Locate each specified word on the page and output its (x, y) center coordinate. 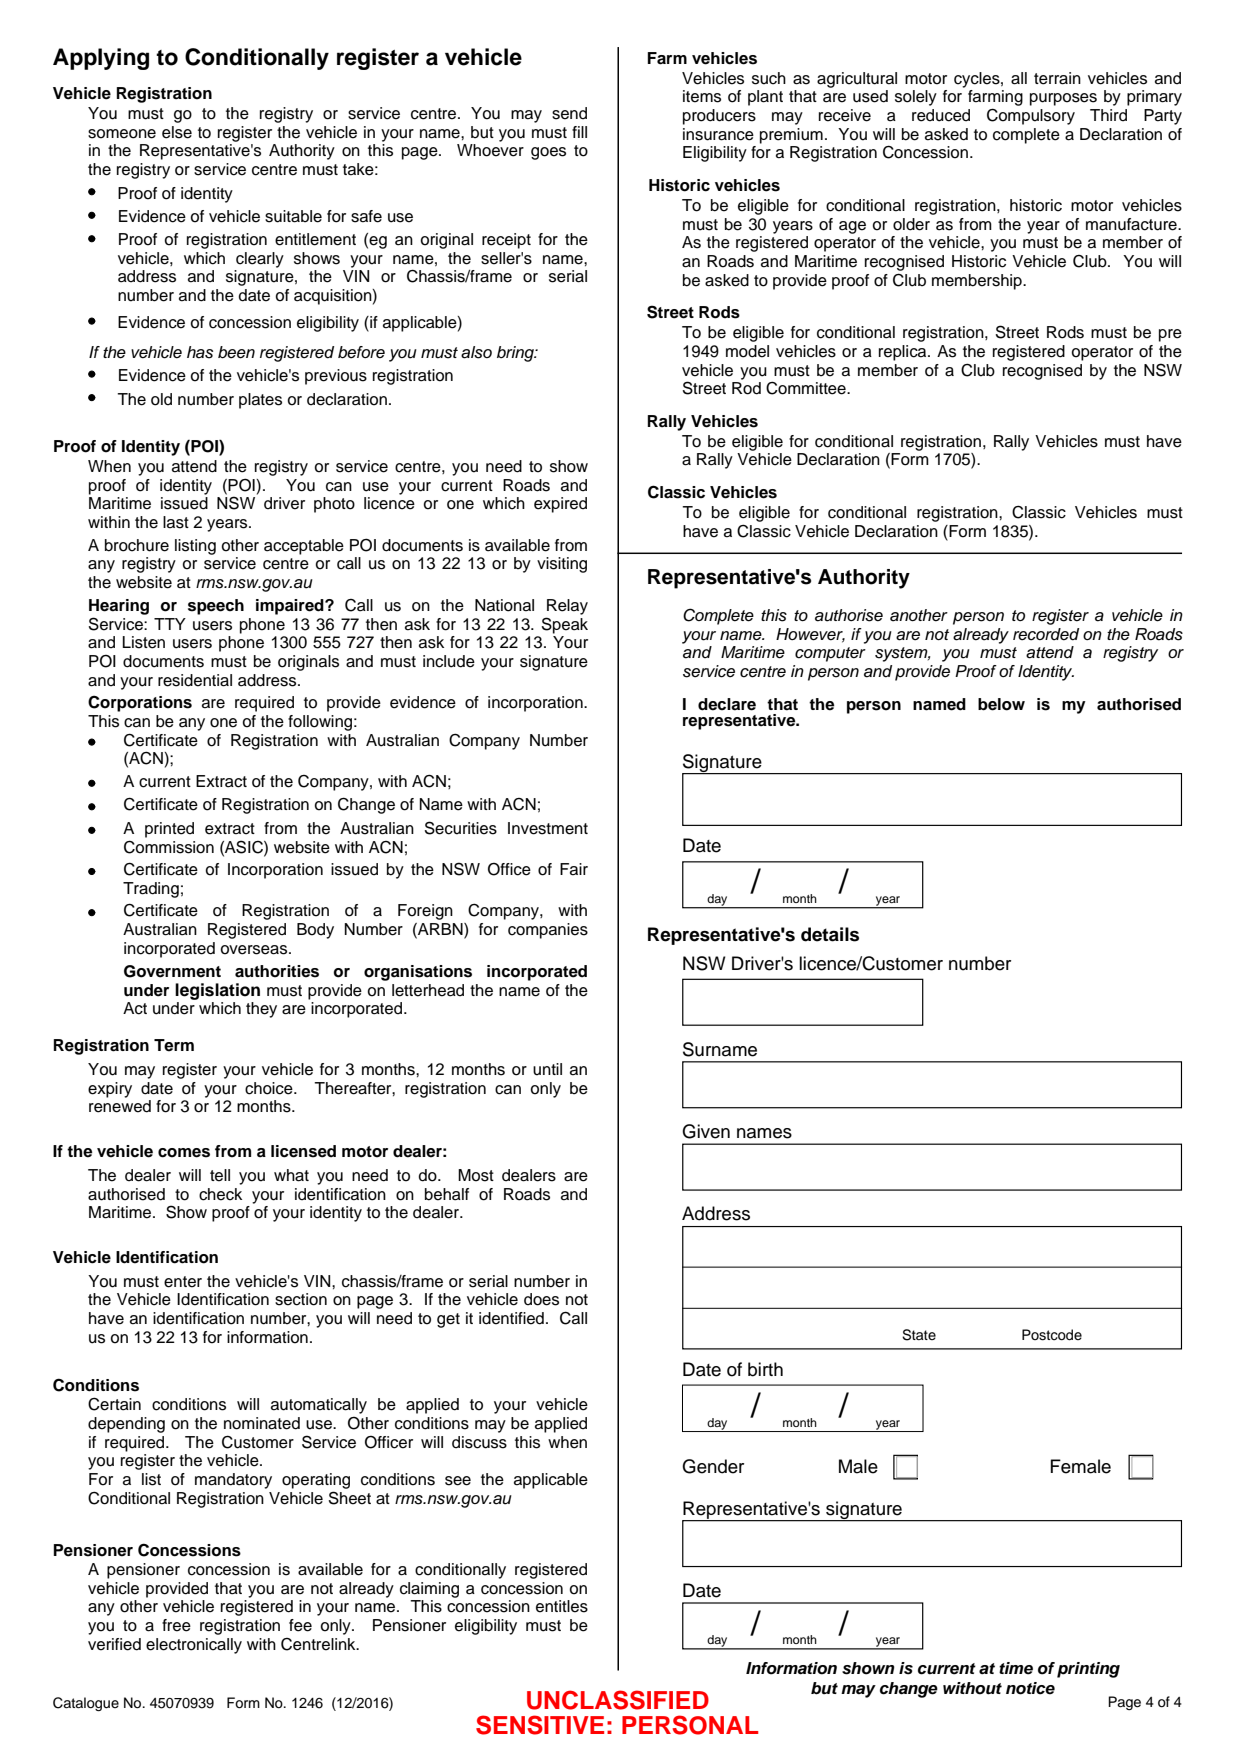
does (541, 1299)
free (176, 1625)
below (1001, 704)
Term (174, 1045)
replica (904, 353)
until (547, 1069)
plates (260, 401)
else (177, 132)
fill (579, 132)
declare (727, 704)
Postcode (1052, 1335)
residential (195, 680)
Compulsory (1031, 116)
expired (560, 505)
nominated (262, 1423)
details (830, 934)
